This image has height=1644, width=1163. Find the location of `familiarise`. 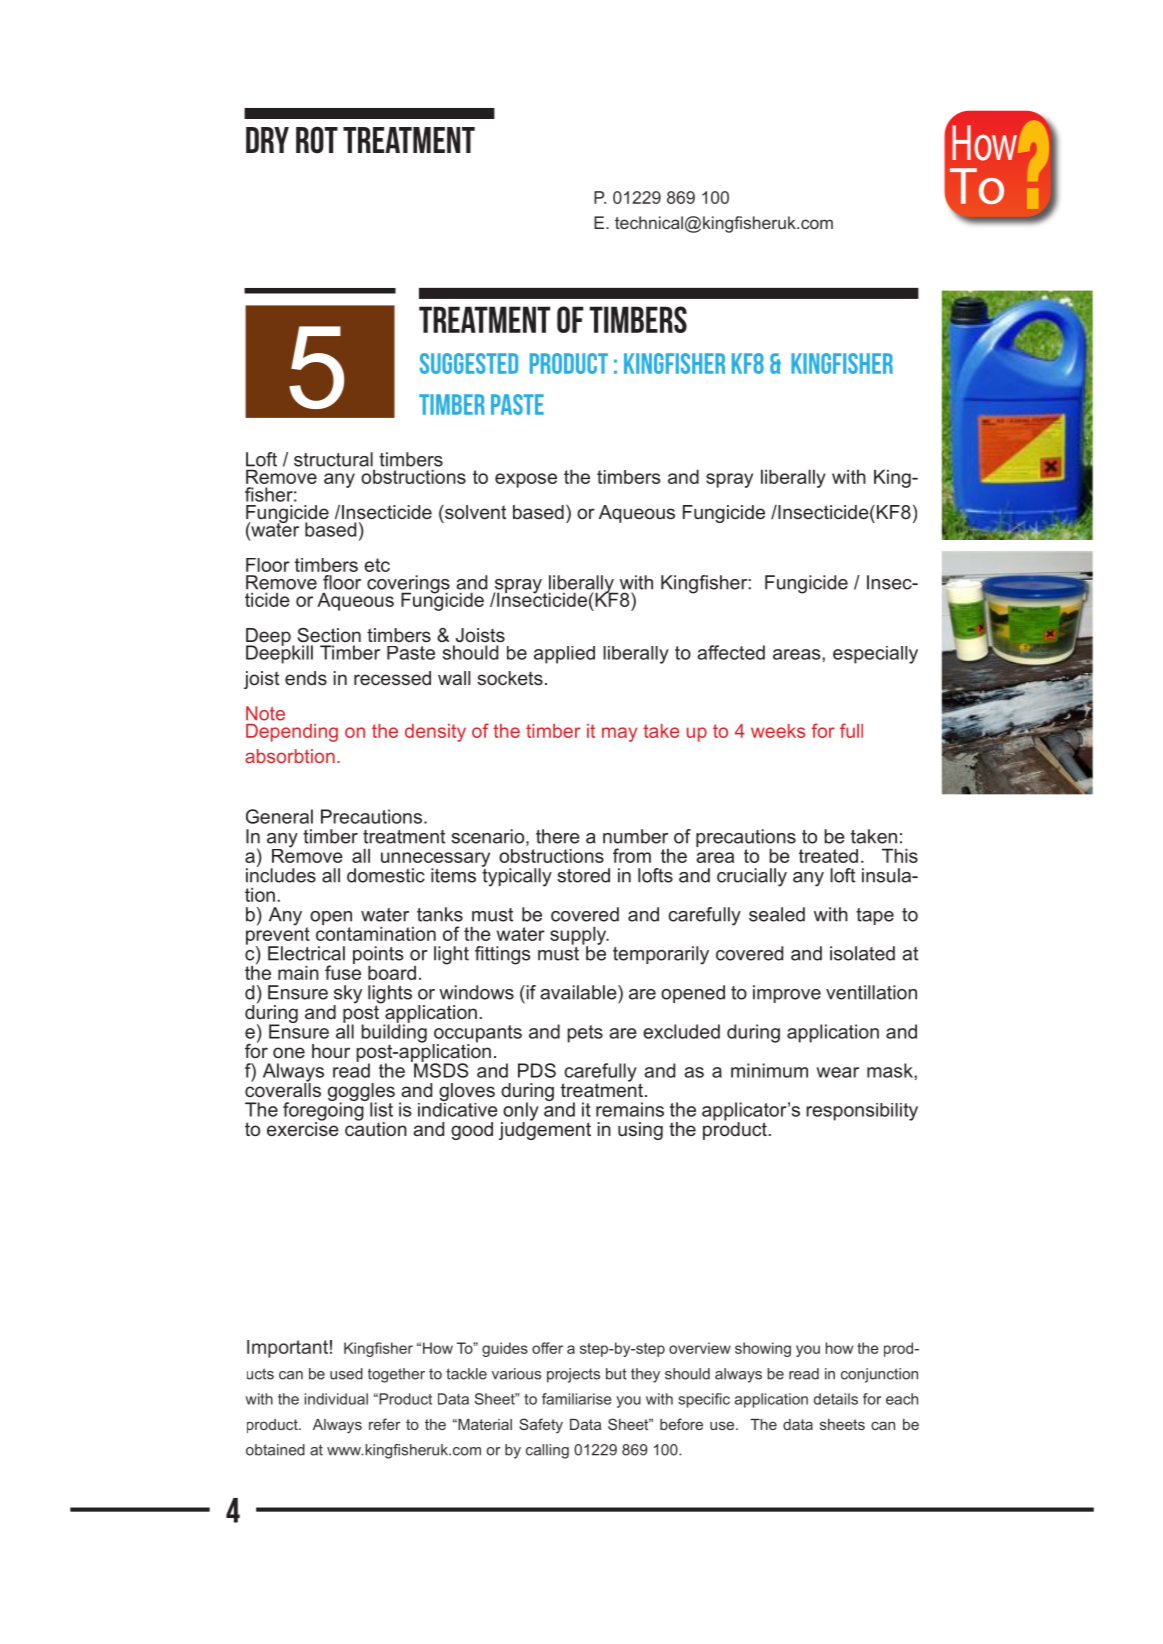

familiarise is located at coordinates (576, 1399).
